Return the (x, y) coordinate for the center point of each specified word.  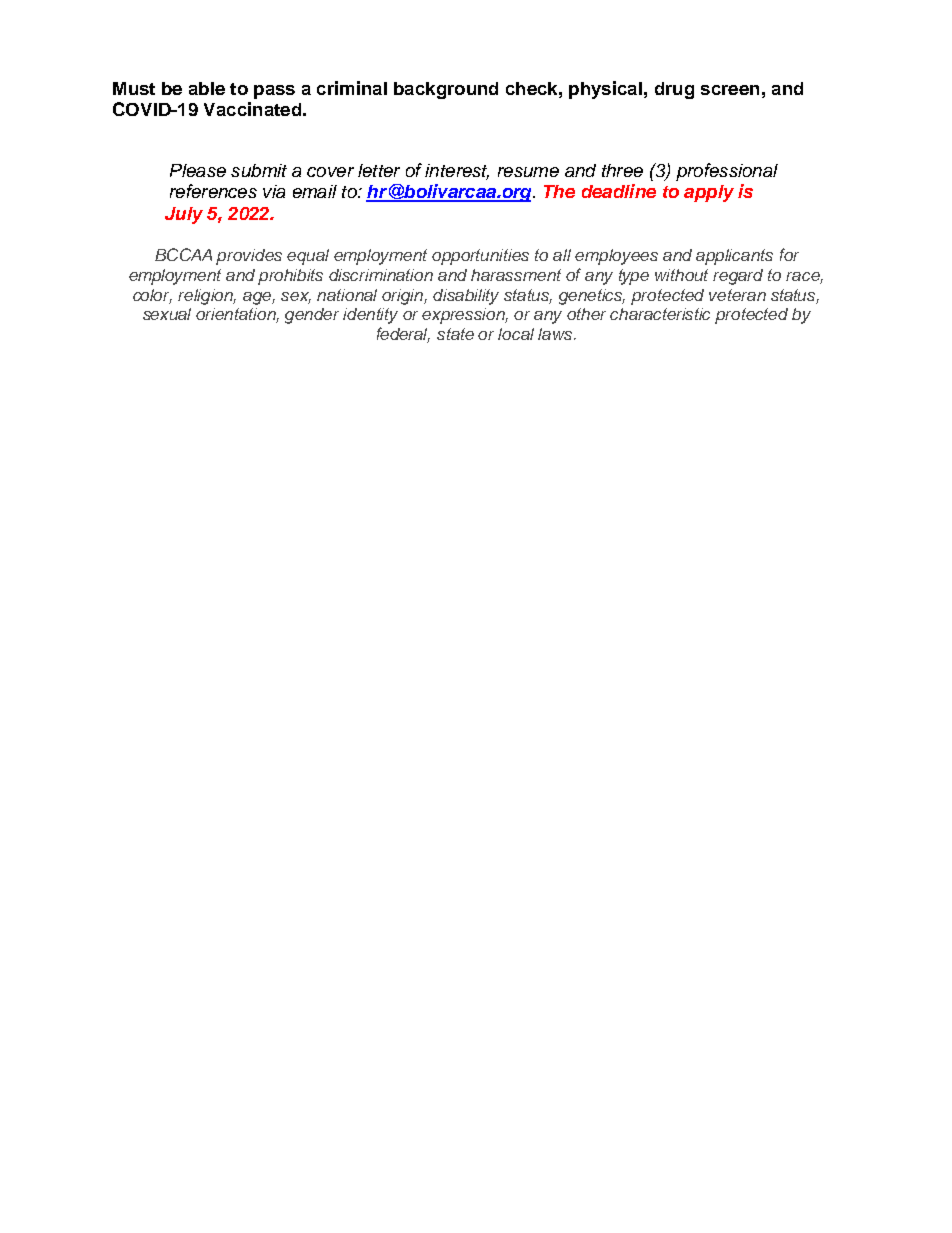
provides (249, 257)
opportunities (480, 257)
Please (198, 170)
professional (727, 172)
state (455, 334)
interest (457, 172)
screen (730, 90)
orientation (237, 315)
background (446, 90)
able (207, 88)
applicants (734, 257)
